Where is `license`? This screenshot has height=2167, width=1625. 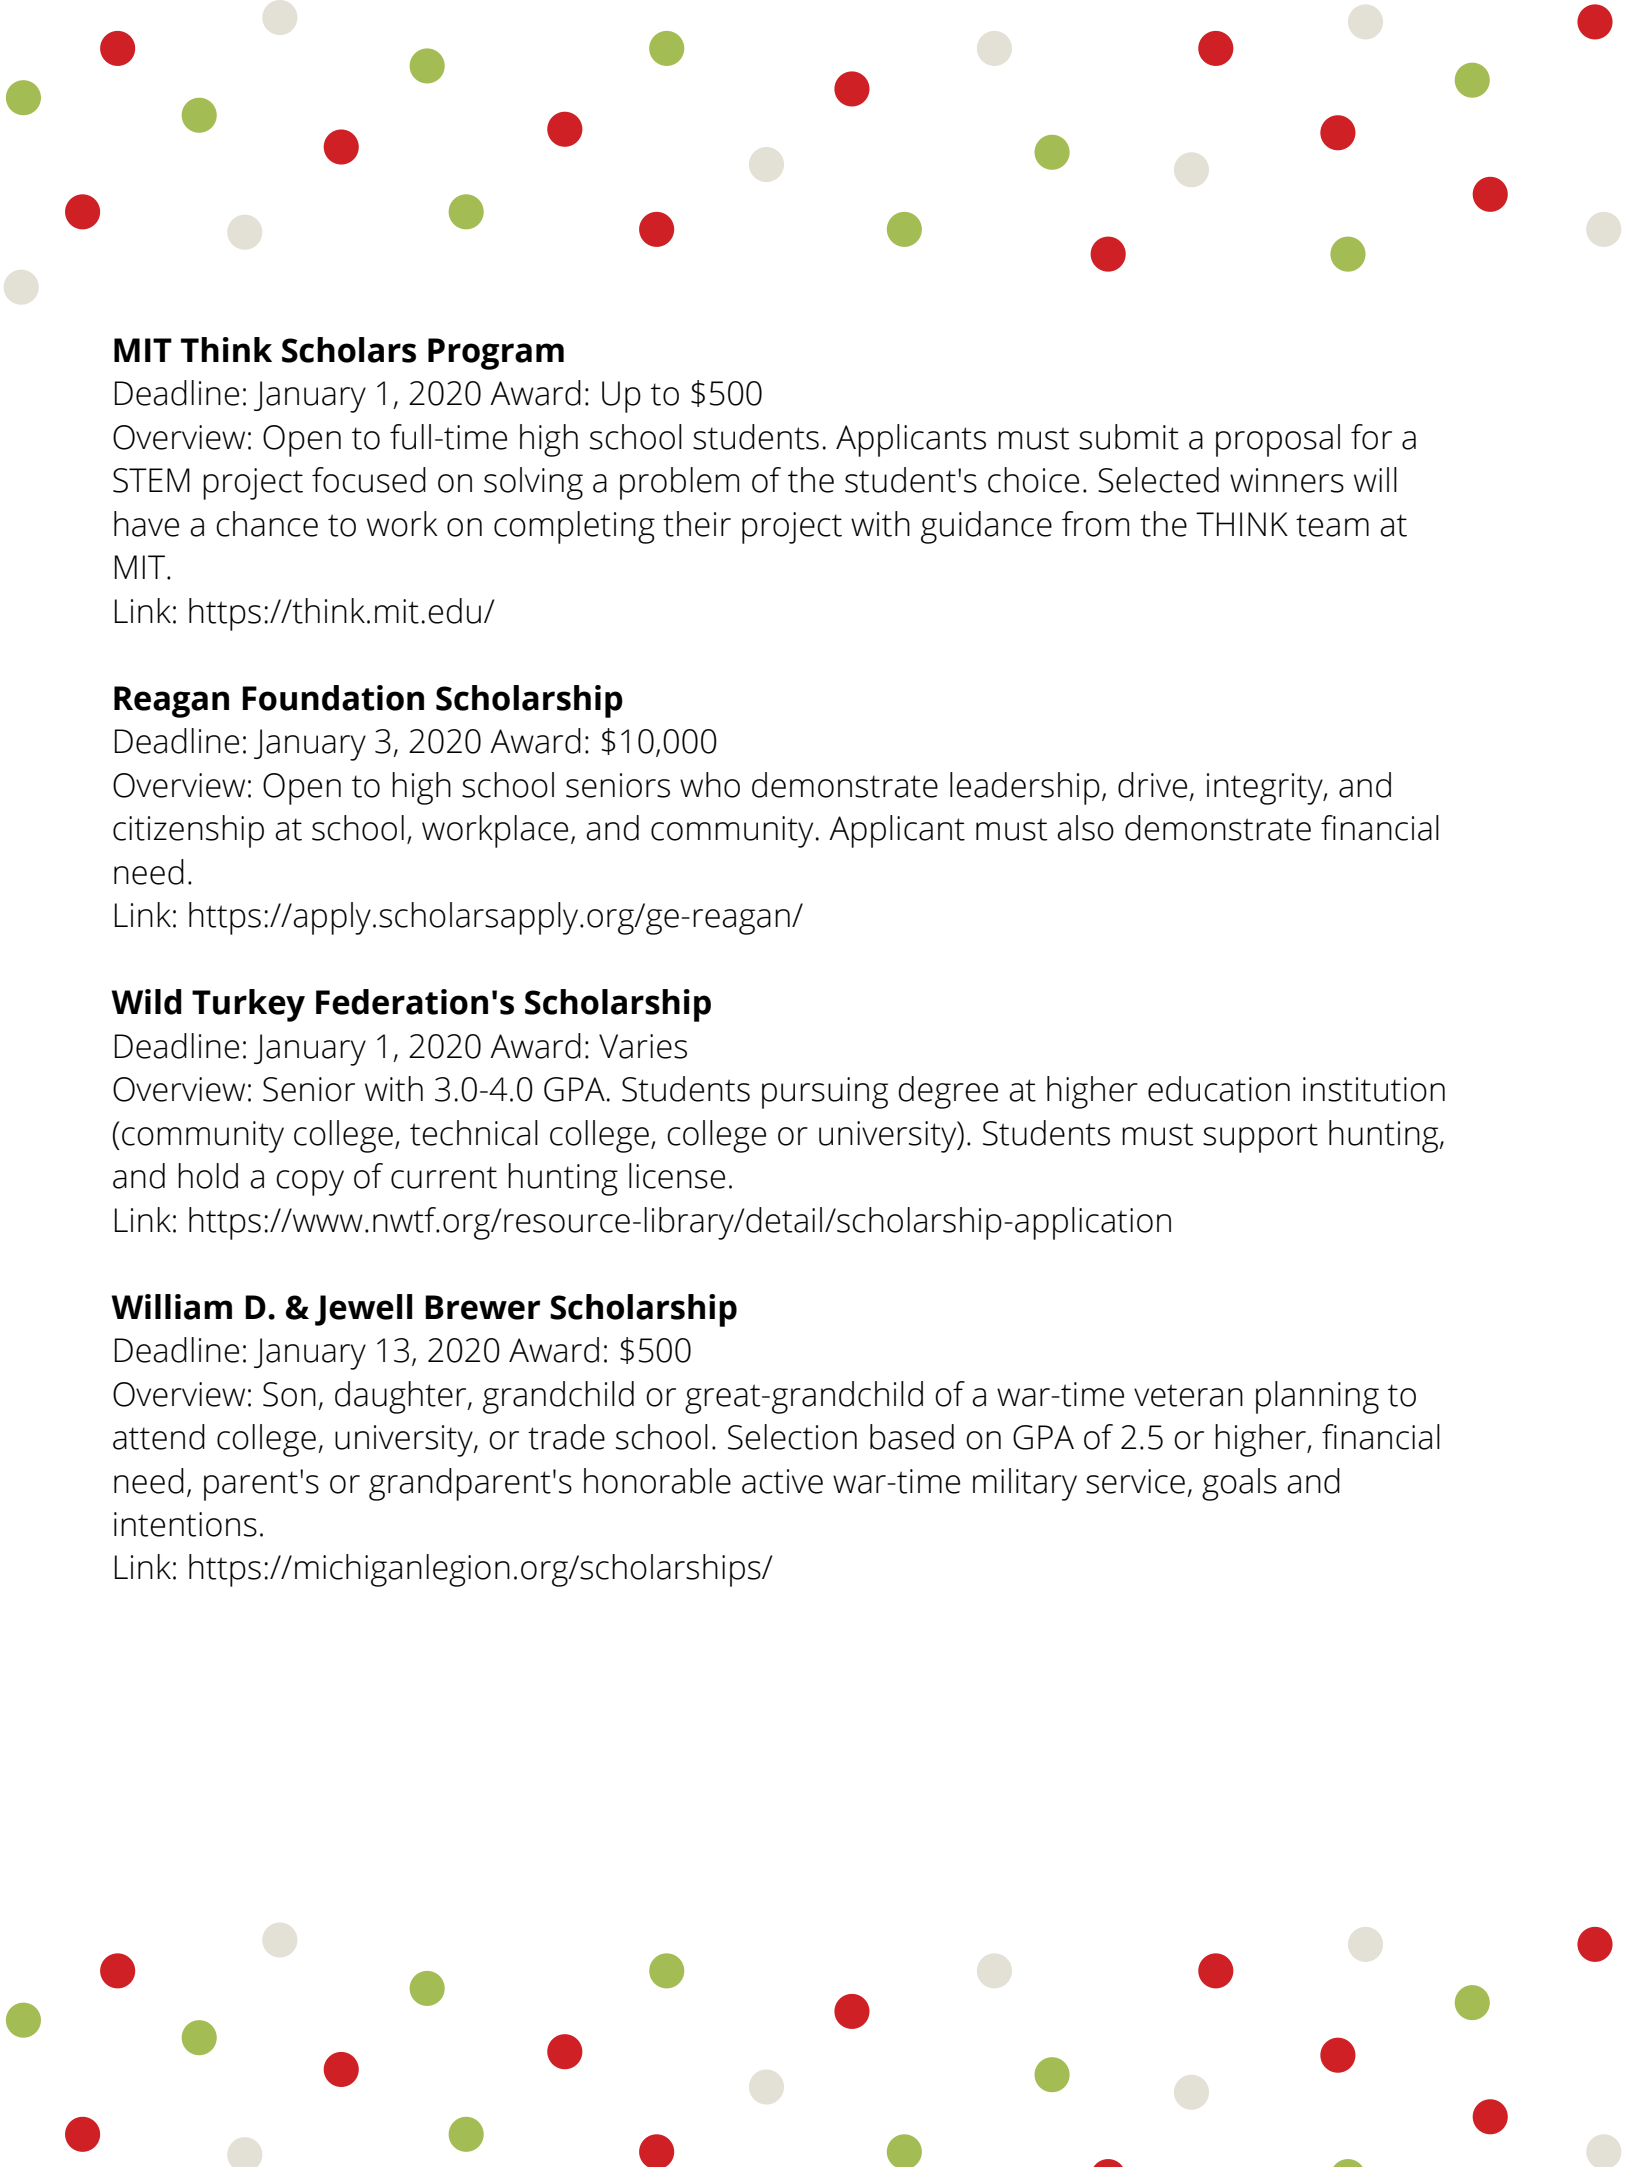
license is located at coordinates (677, 1176).
